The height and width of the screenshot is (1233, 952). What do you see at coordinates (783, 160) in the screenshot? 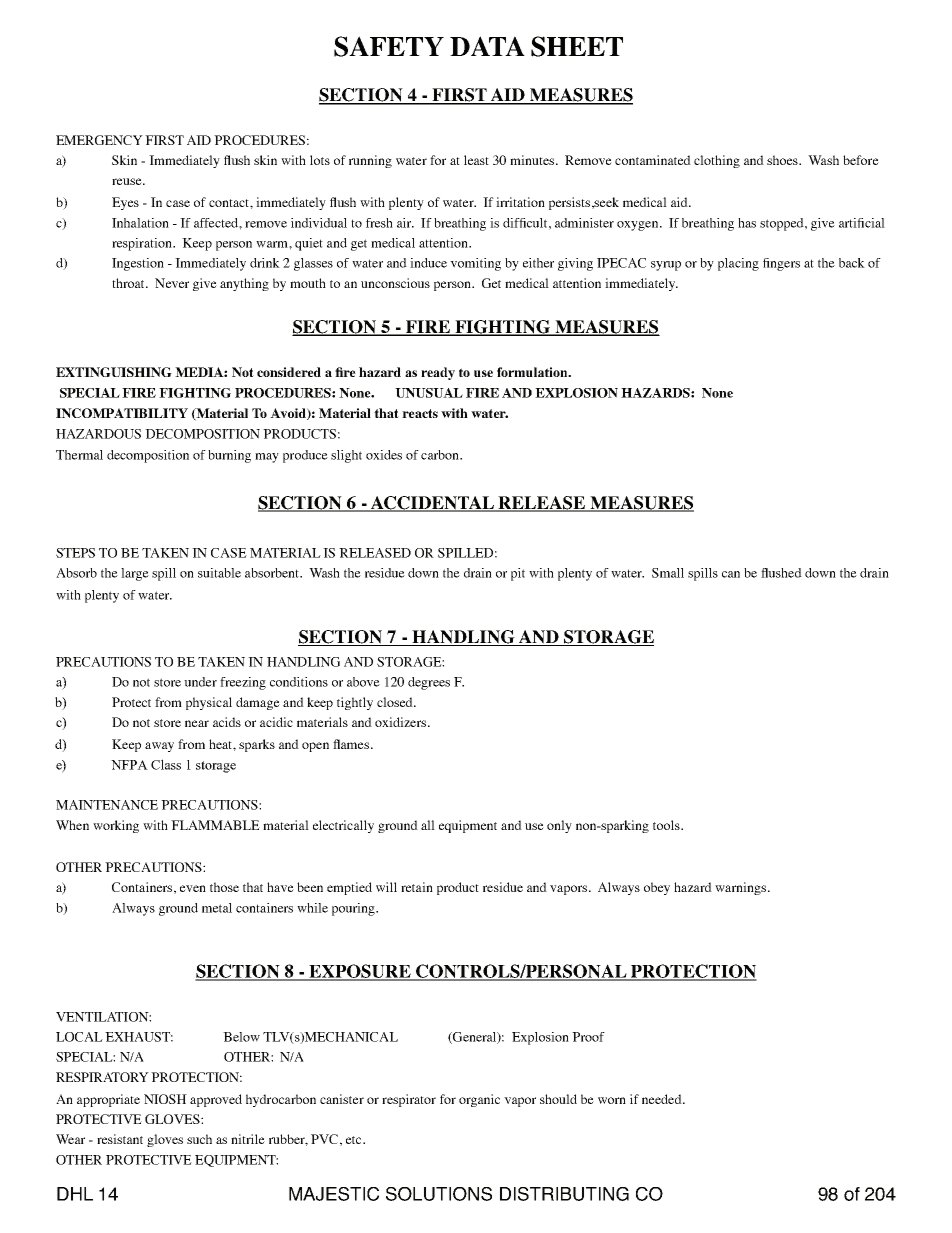
I see `shoes` at bounding box center [783, 160].
